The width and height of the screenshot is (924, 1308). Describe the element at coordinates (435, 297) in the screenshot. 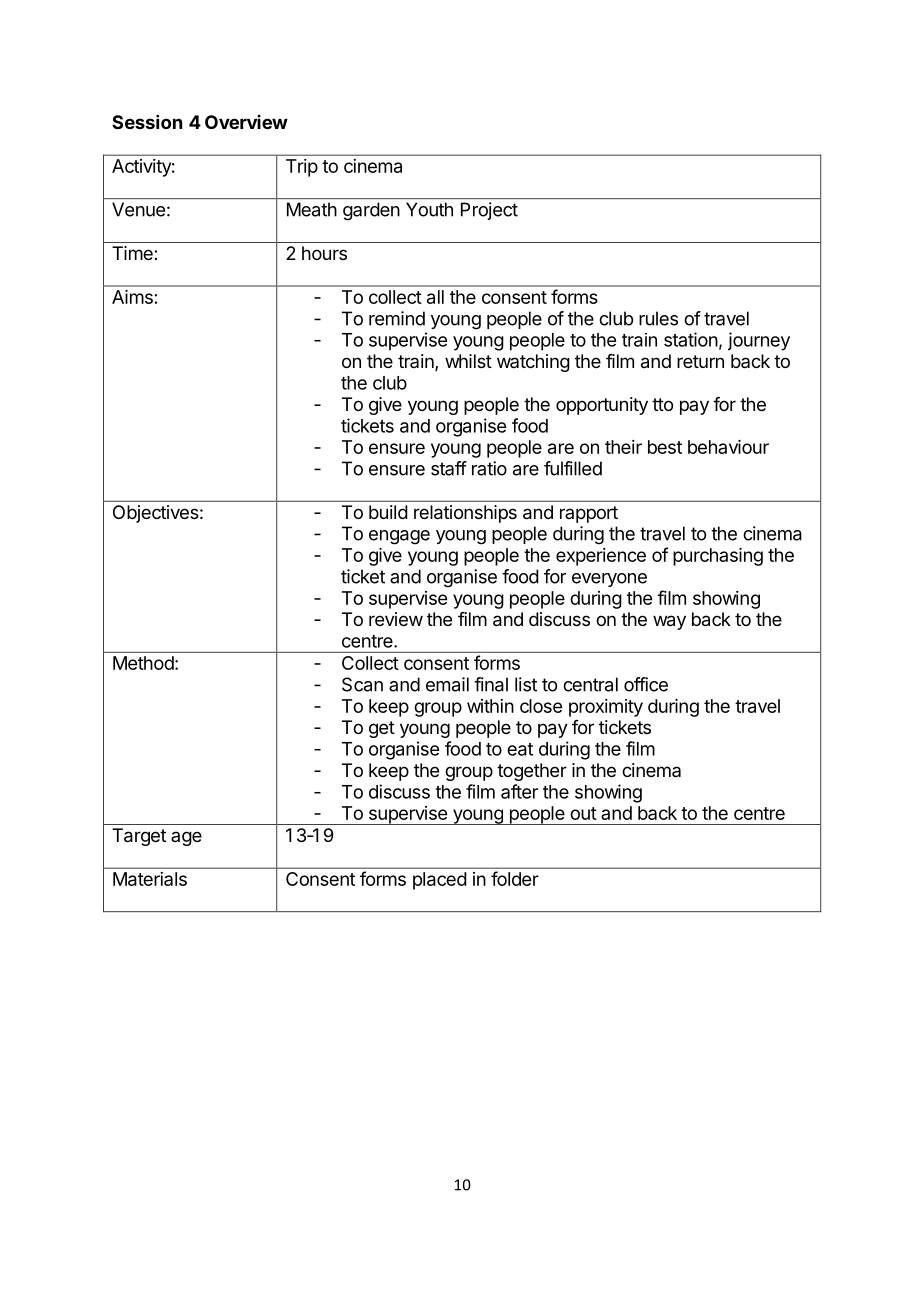

I see `all` at that location.
